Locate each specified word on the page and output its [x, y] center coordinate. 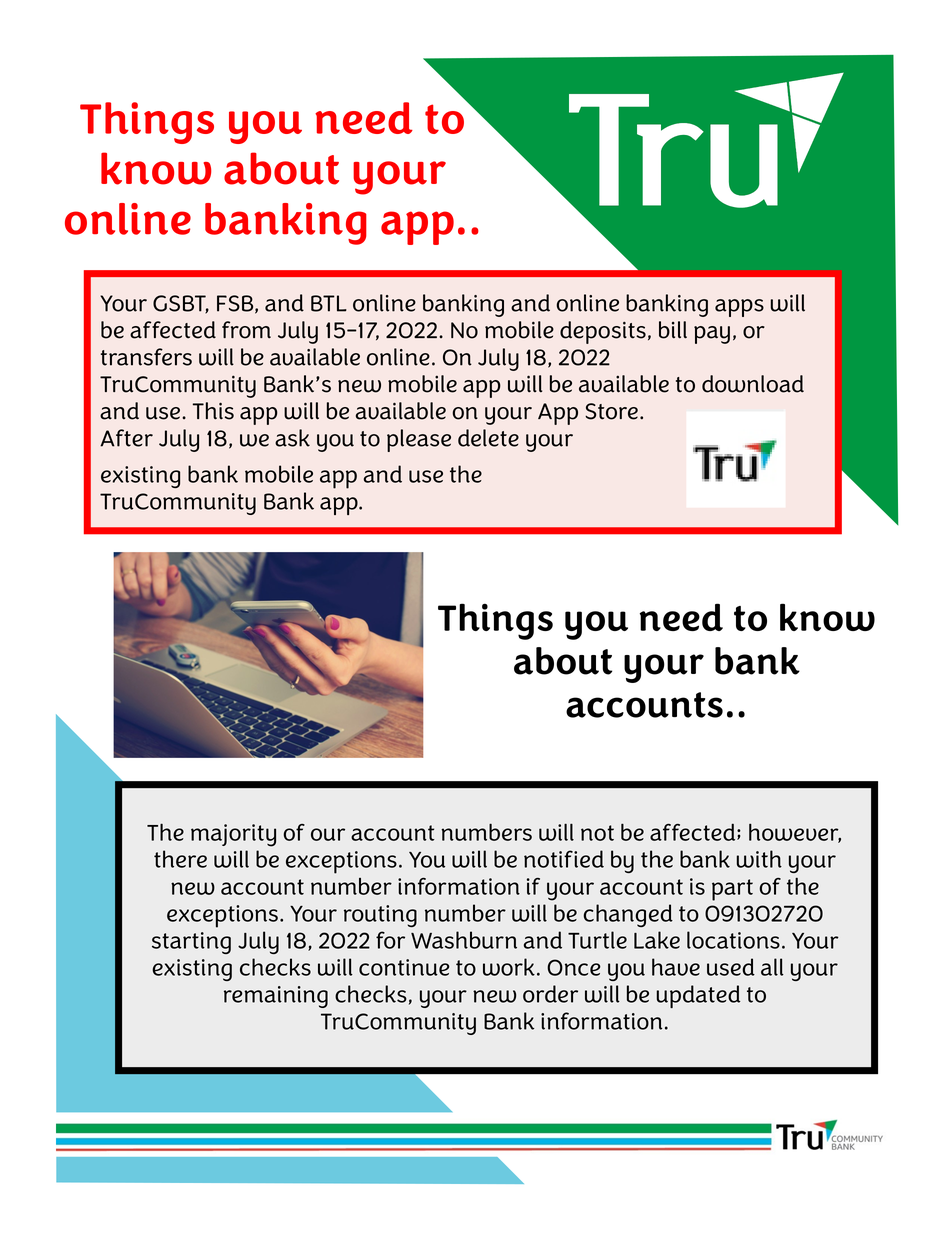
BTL [329, 303]
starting [191, 943]
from [246, 330]
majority [233, 835]
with [759, 859]
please [419, 440]
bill [673, 330]
